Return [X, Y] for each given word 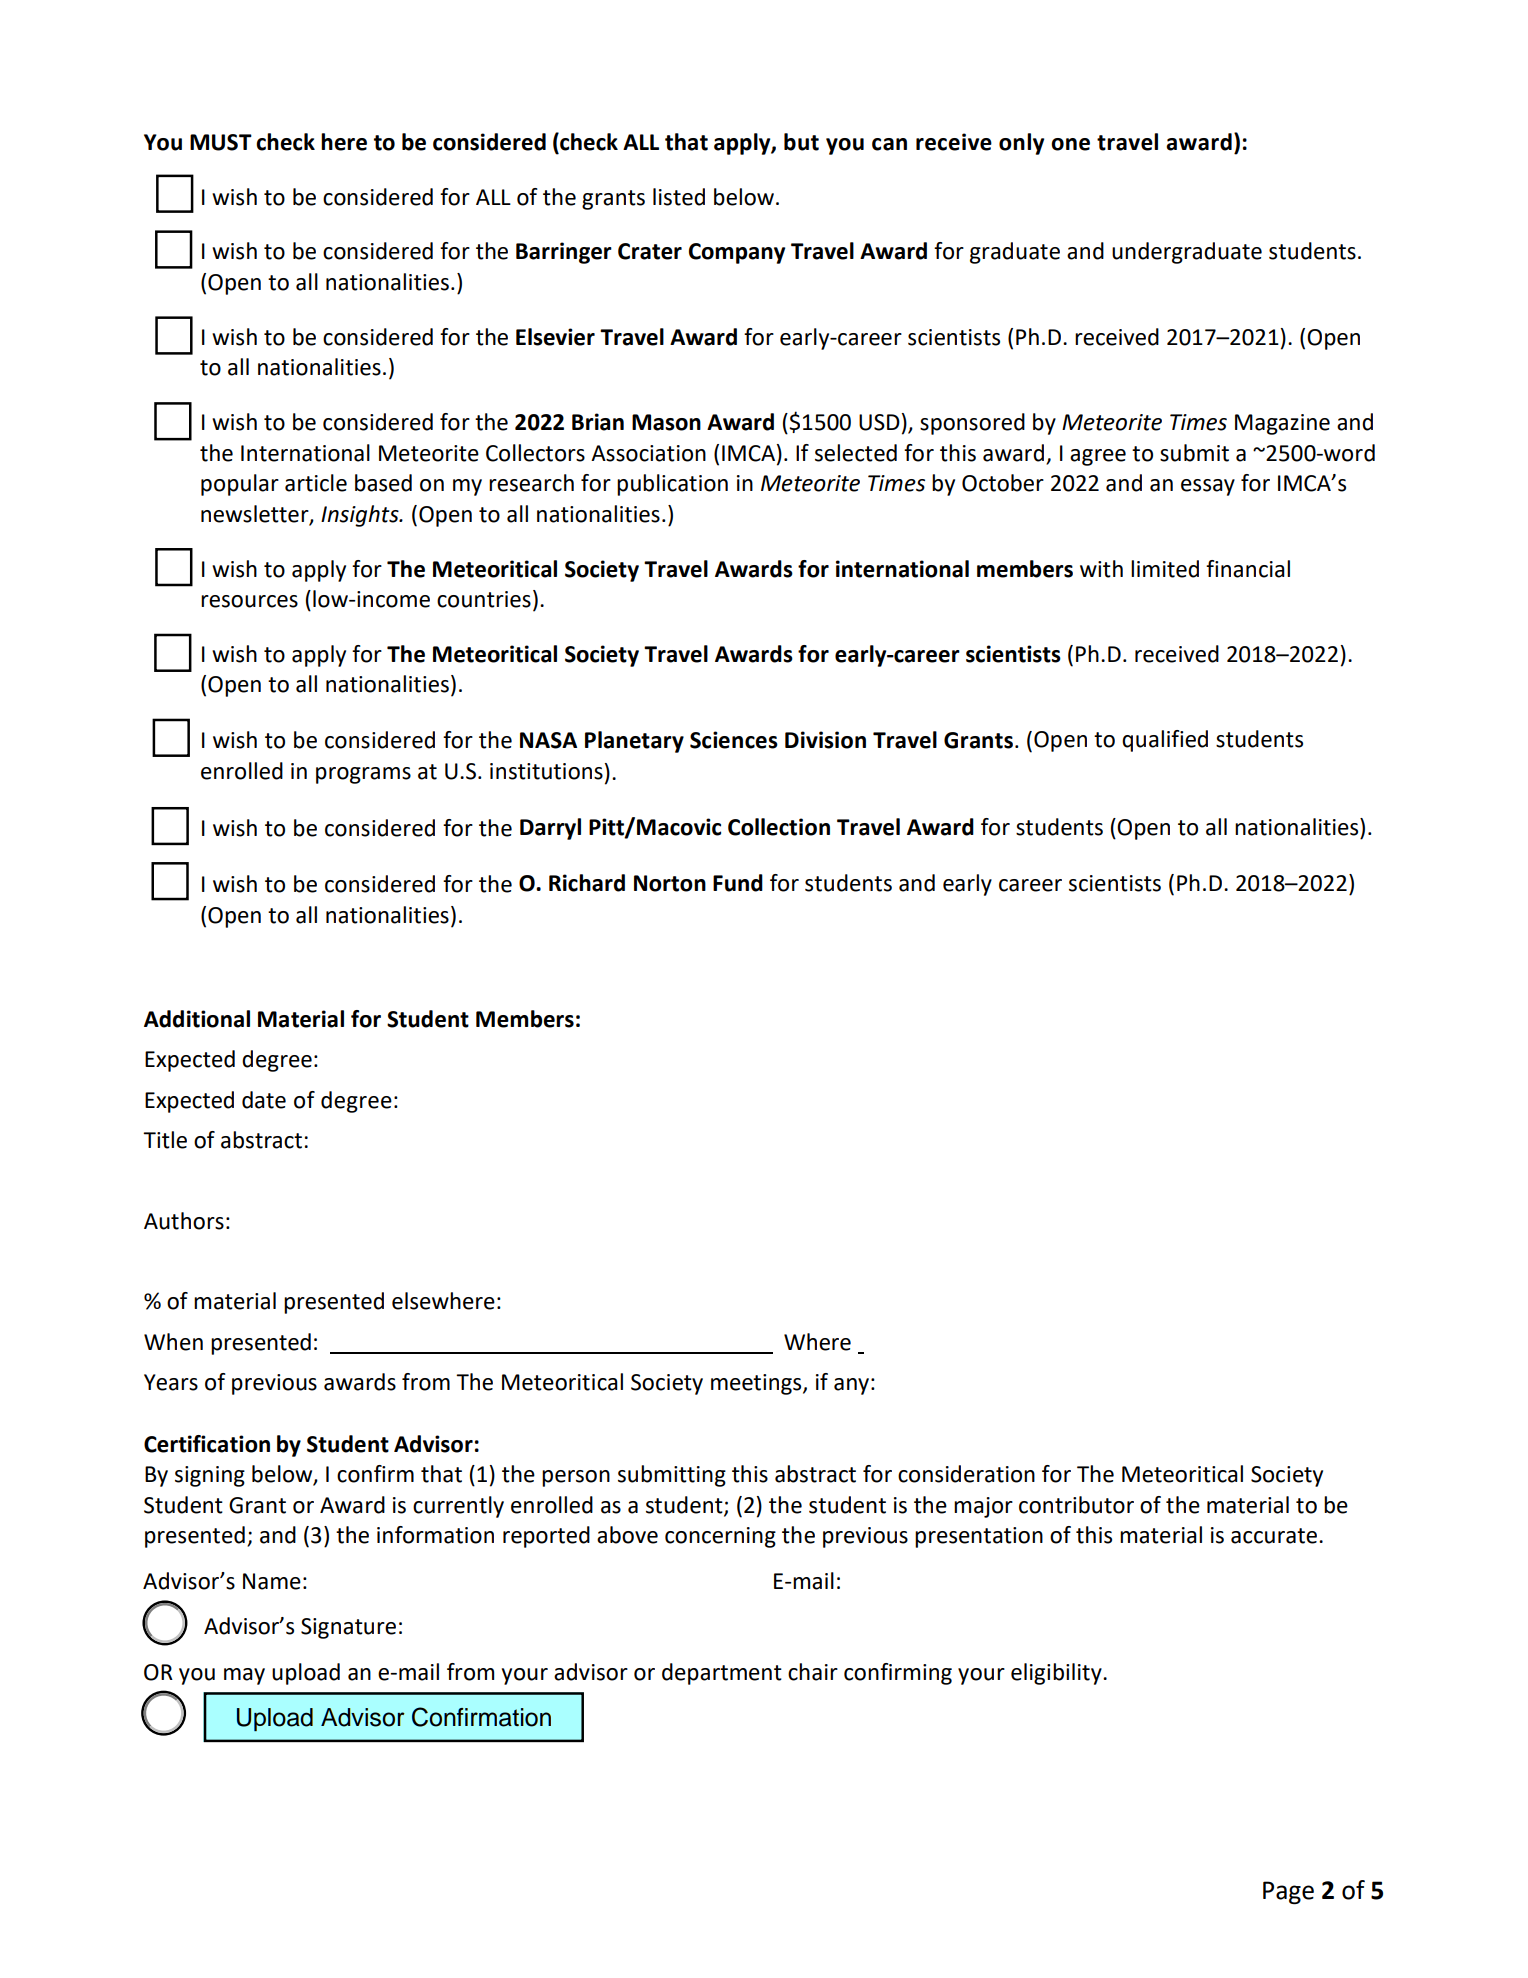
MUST [221, 142]
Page [1288, 1893]
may [244, 1676]
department [722, 1674]
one [1070, 144]
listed [679, 197]
